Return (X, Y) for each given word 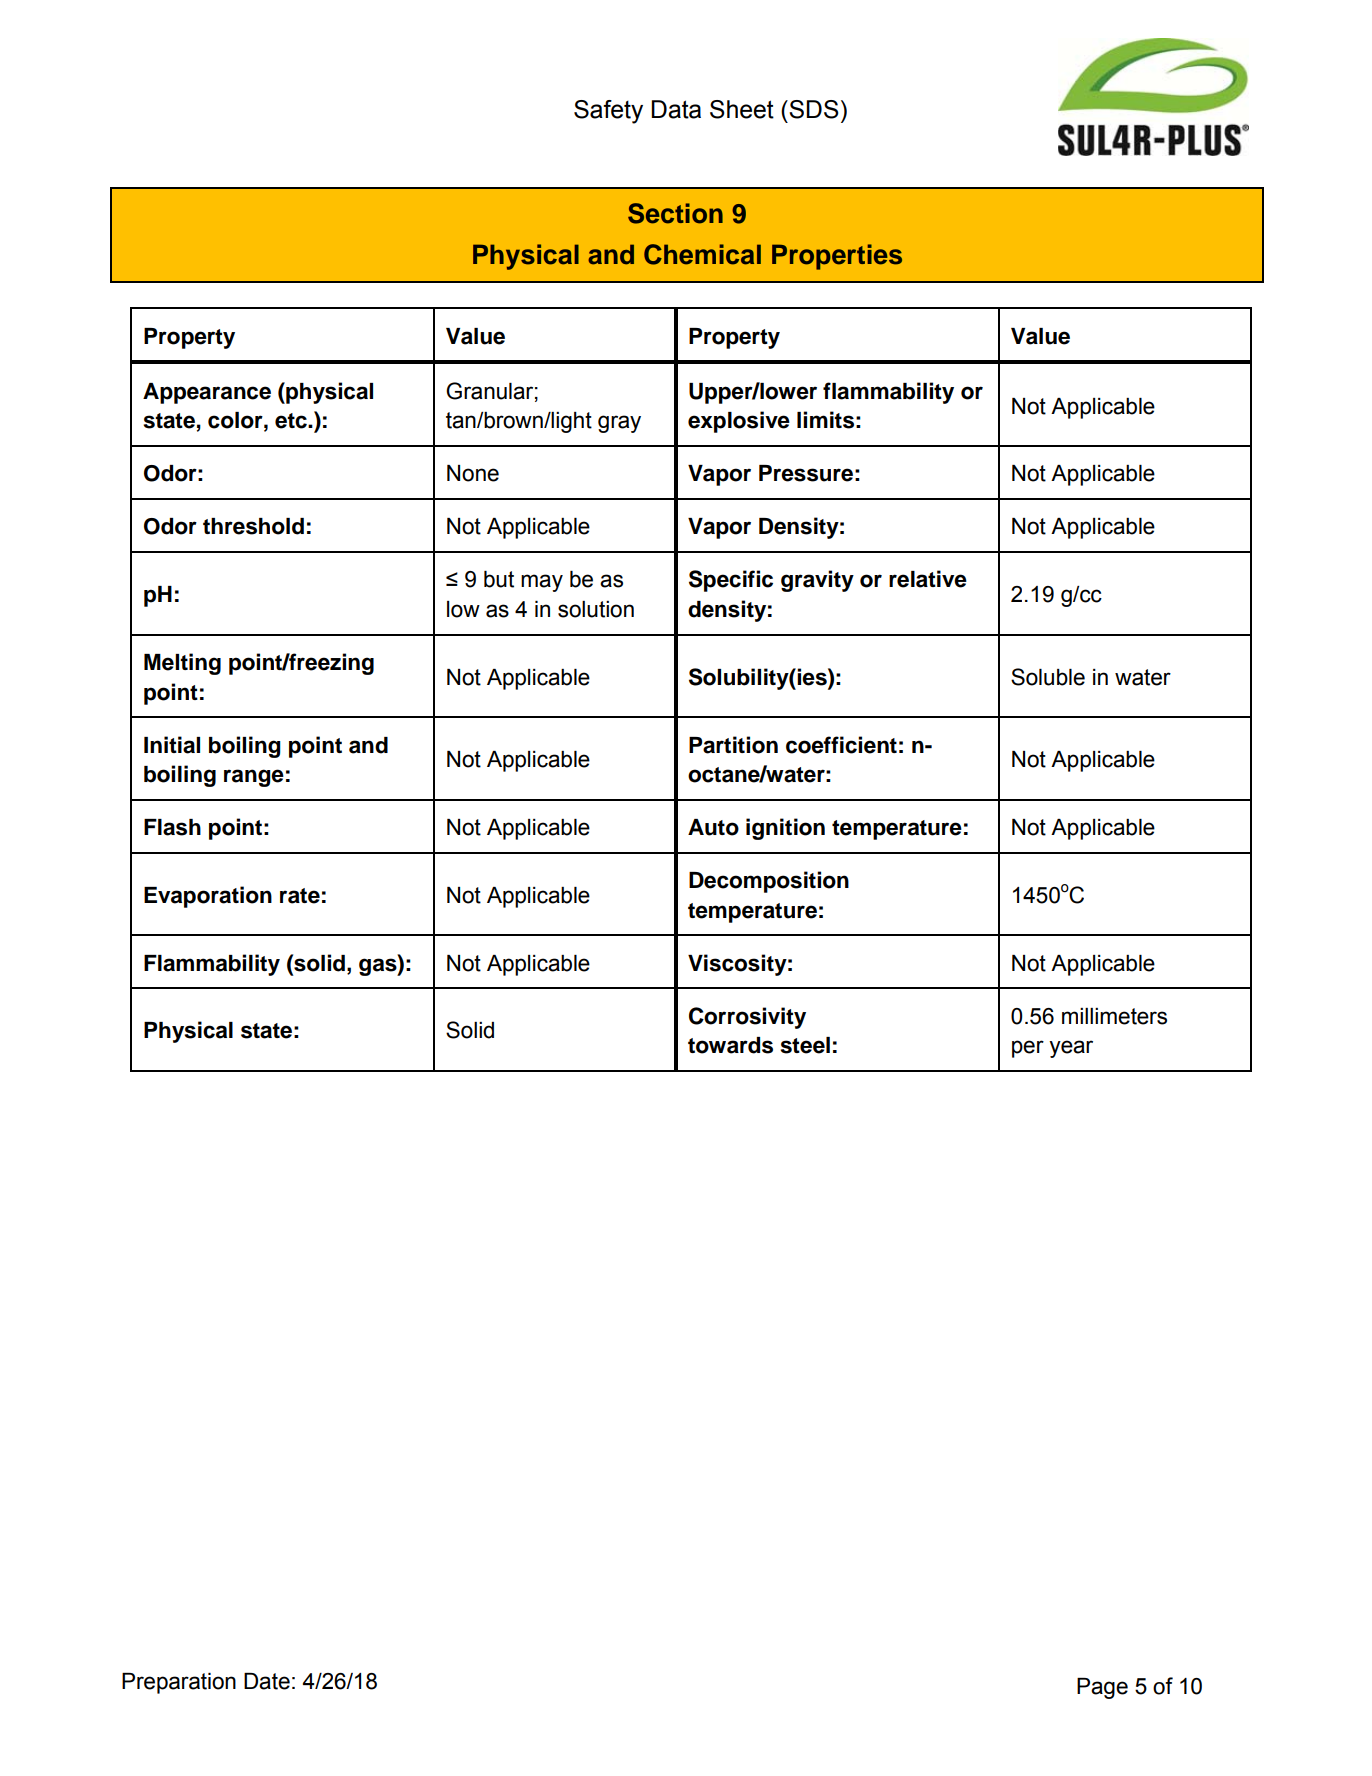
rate (300, 896)
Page (1102, 1688)
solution (596, 609)
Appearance (207, 393)
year (1071, 1049)
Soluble (1048, 677)
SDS (813, 109)
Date (267, 1681)
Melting (182, 664)
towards (730, 1045)
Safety (608, 112)
